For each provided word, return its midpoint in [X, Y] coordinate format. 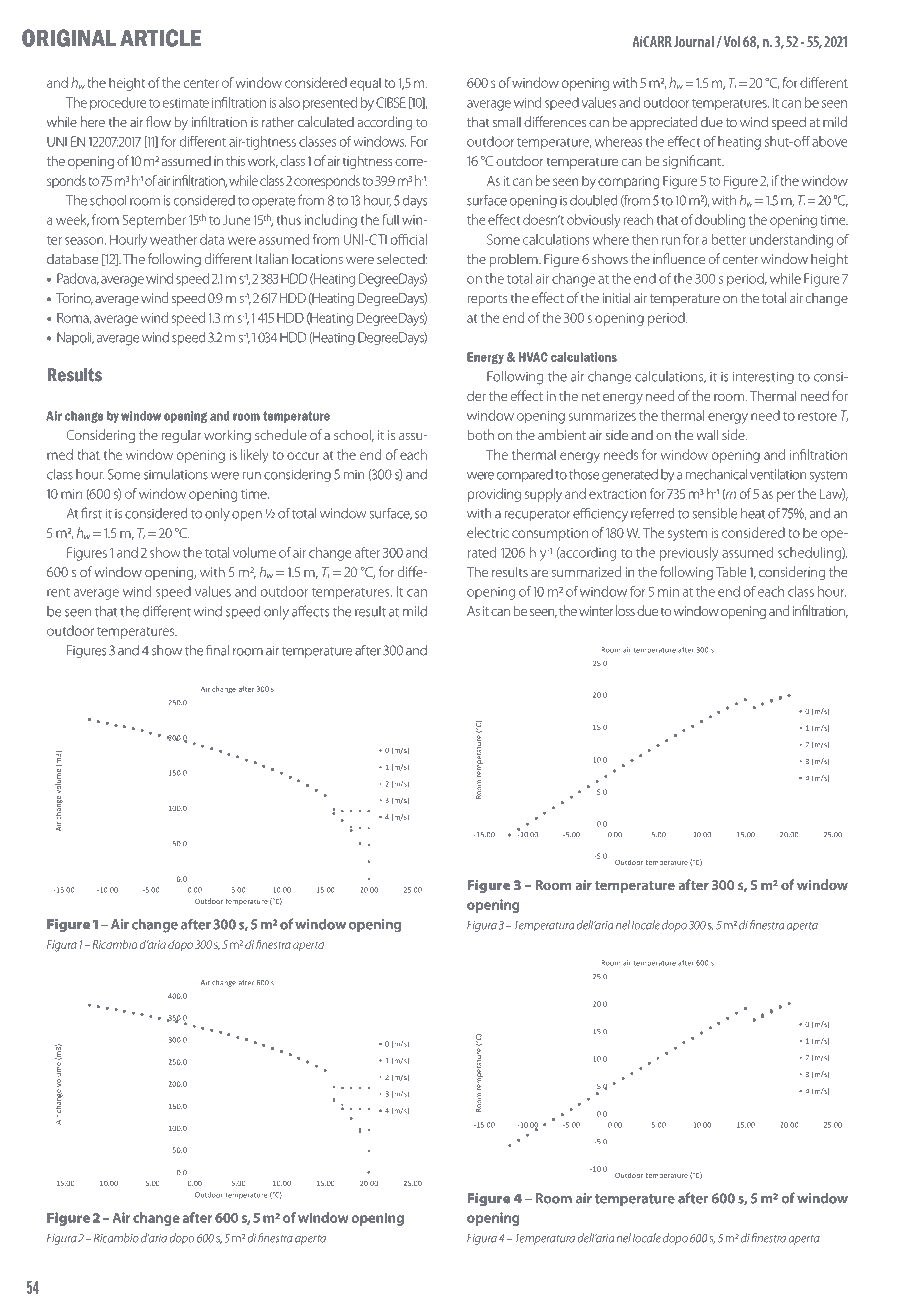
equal [365, 84]
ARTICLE [161, 38]
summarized [586, 571]
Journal [694, 41]
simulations [176, 474]
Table [731, 571]
